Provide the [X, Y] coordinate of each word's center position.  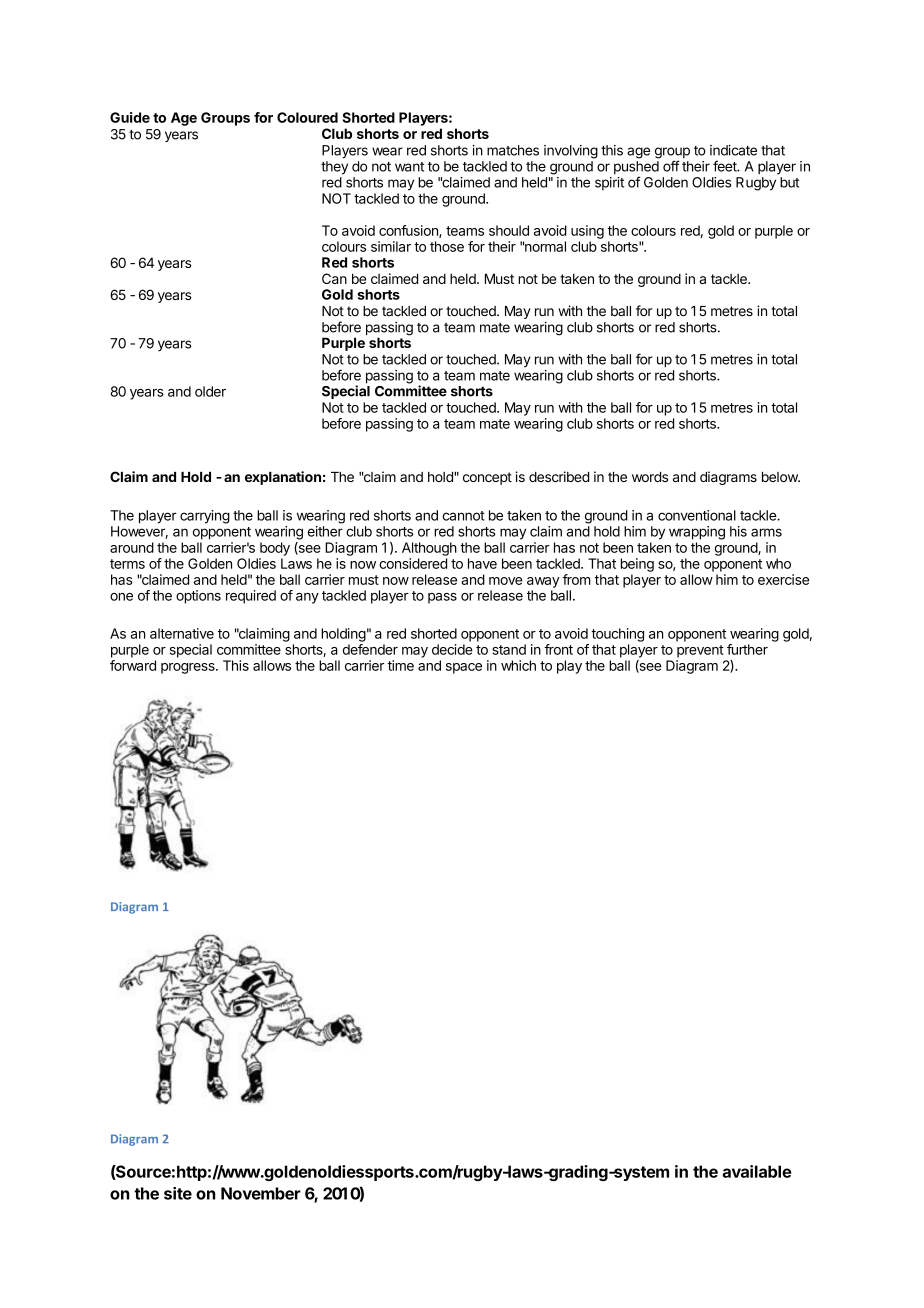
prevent [700, 651]
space [464, 668]
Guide [130, 117]
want [409, 167]
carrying [205, 517]
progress [189, 668]
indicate [733, 150]
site [178, 1193]
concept [487, 478]
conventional [697, 515]
